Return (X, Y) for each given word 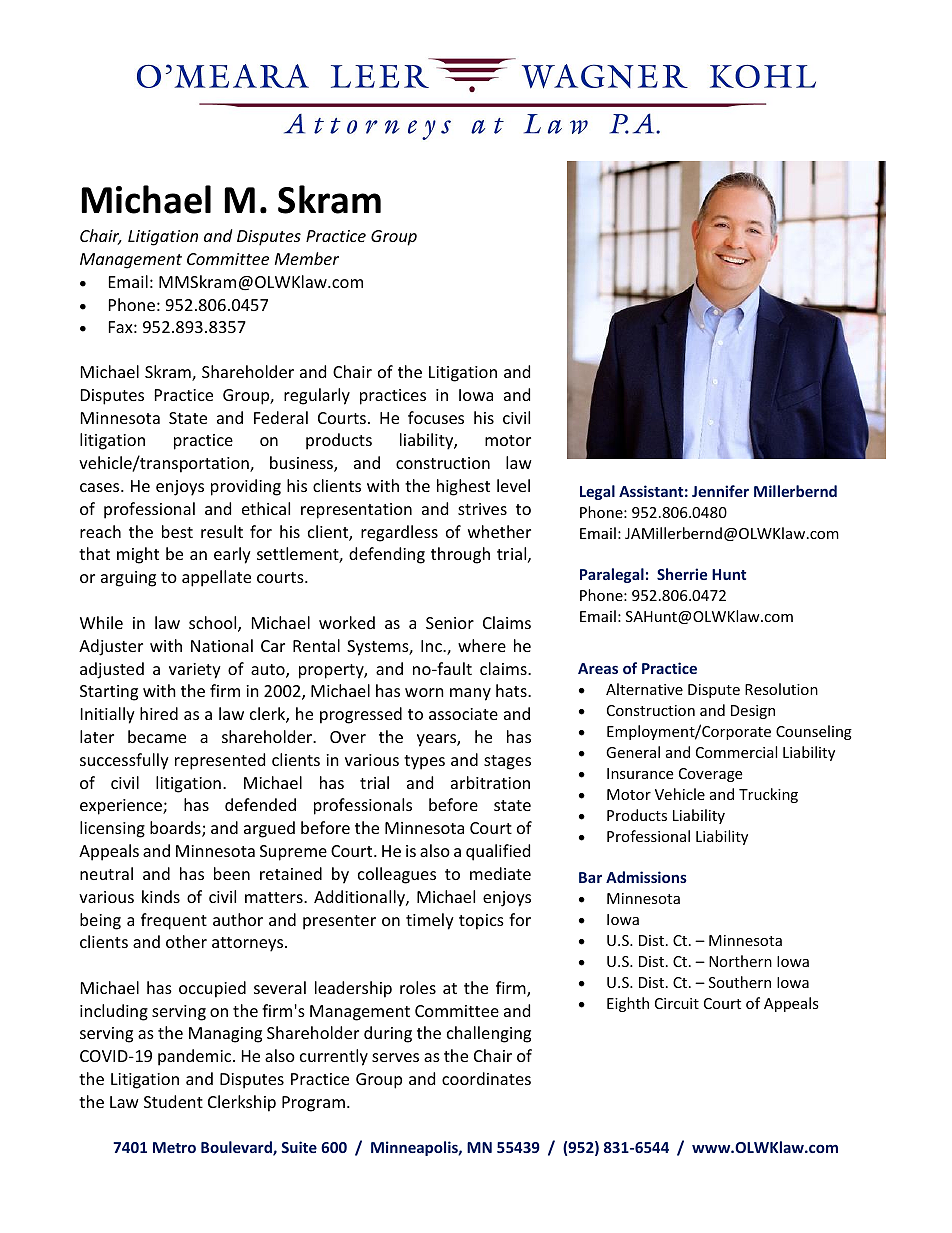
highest (463, 487)
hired (159, 713)
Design (753, 712)
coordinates (486, 1078)
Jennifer (720, 491)
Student (173, 1101)
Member (307, 258)
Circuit (677, 1003)
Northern (740, 961)
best (177, 531)
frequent (174, 921)
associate (463, 714)
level (513, 485)
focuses (436, 417)
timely (430, 921)
